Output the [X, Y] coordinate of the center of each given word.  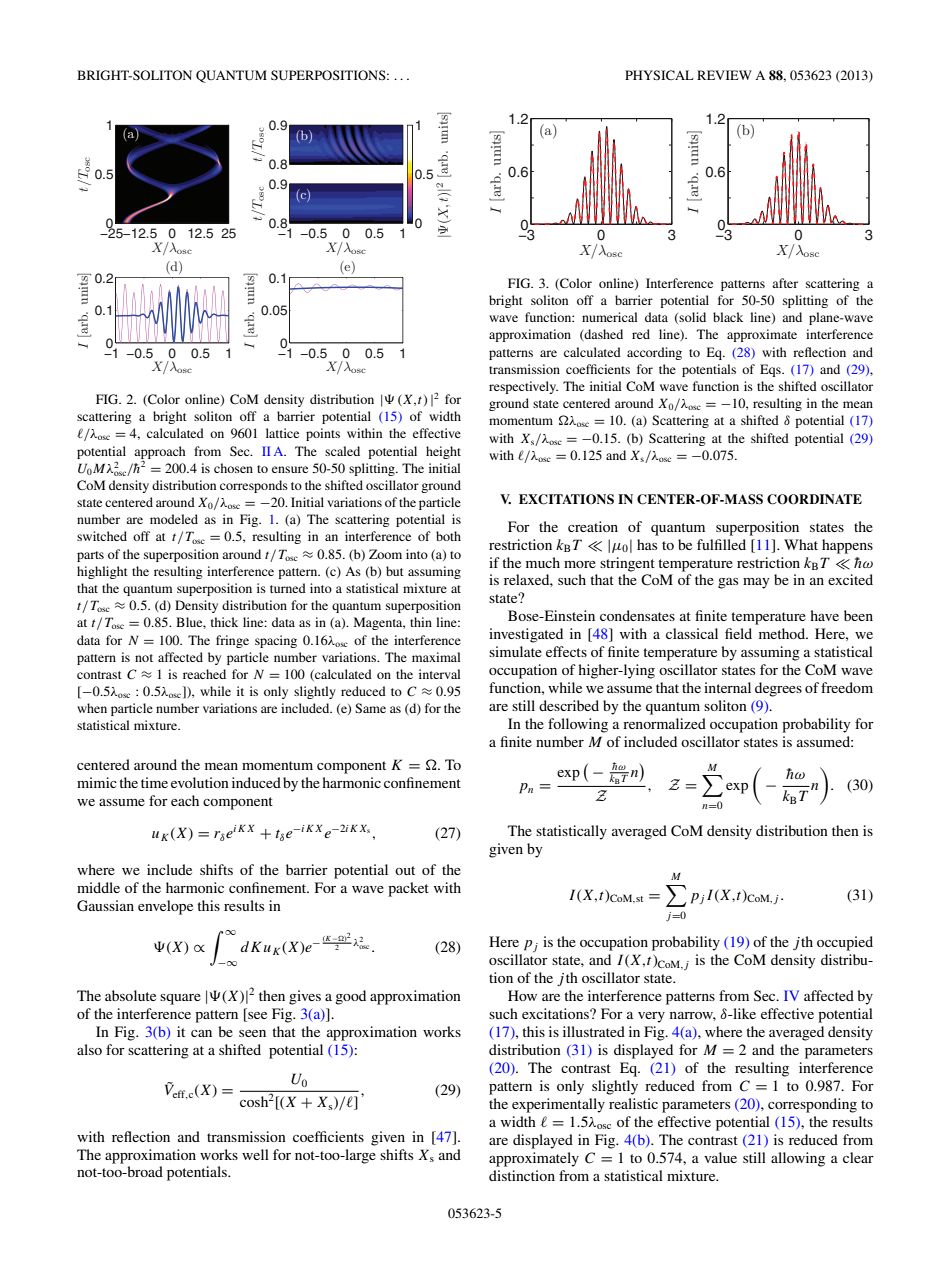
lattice [282, 433]
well [255, 1154]
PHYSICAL [659, 75]
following [578, 725]
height [443, 452]
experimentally [558, 1105]
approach [160, 453]
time [154, 782]
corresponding [812, 1105]
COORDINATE [814, 499]
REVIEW [724, 75]
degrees [778, 689]
